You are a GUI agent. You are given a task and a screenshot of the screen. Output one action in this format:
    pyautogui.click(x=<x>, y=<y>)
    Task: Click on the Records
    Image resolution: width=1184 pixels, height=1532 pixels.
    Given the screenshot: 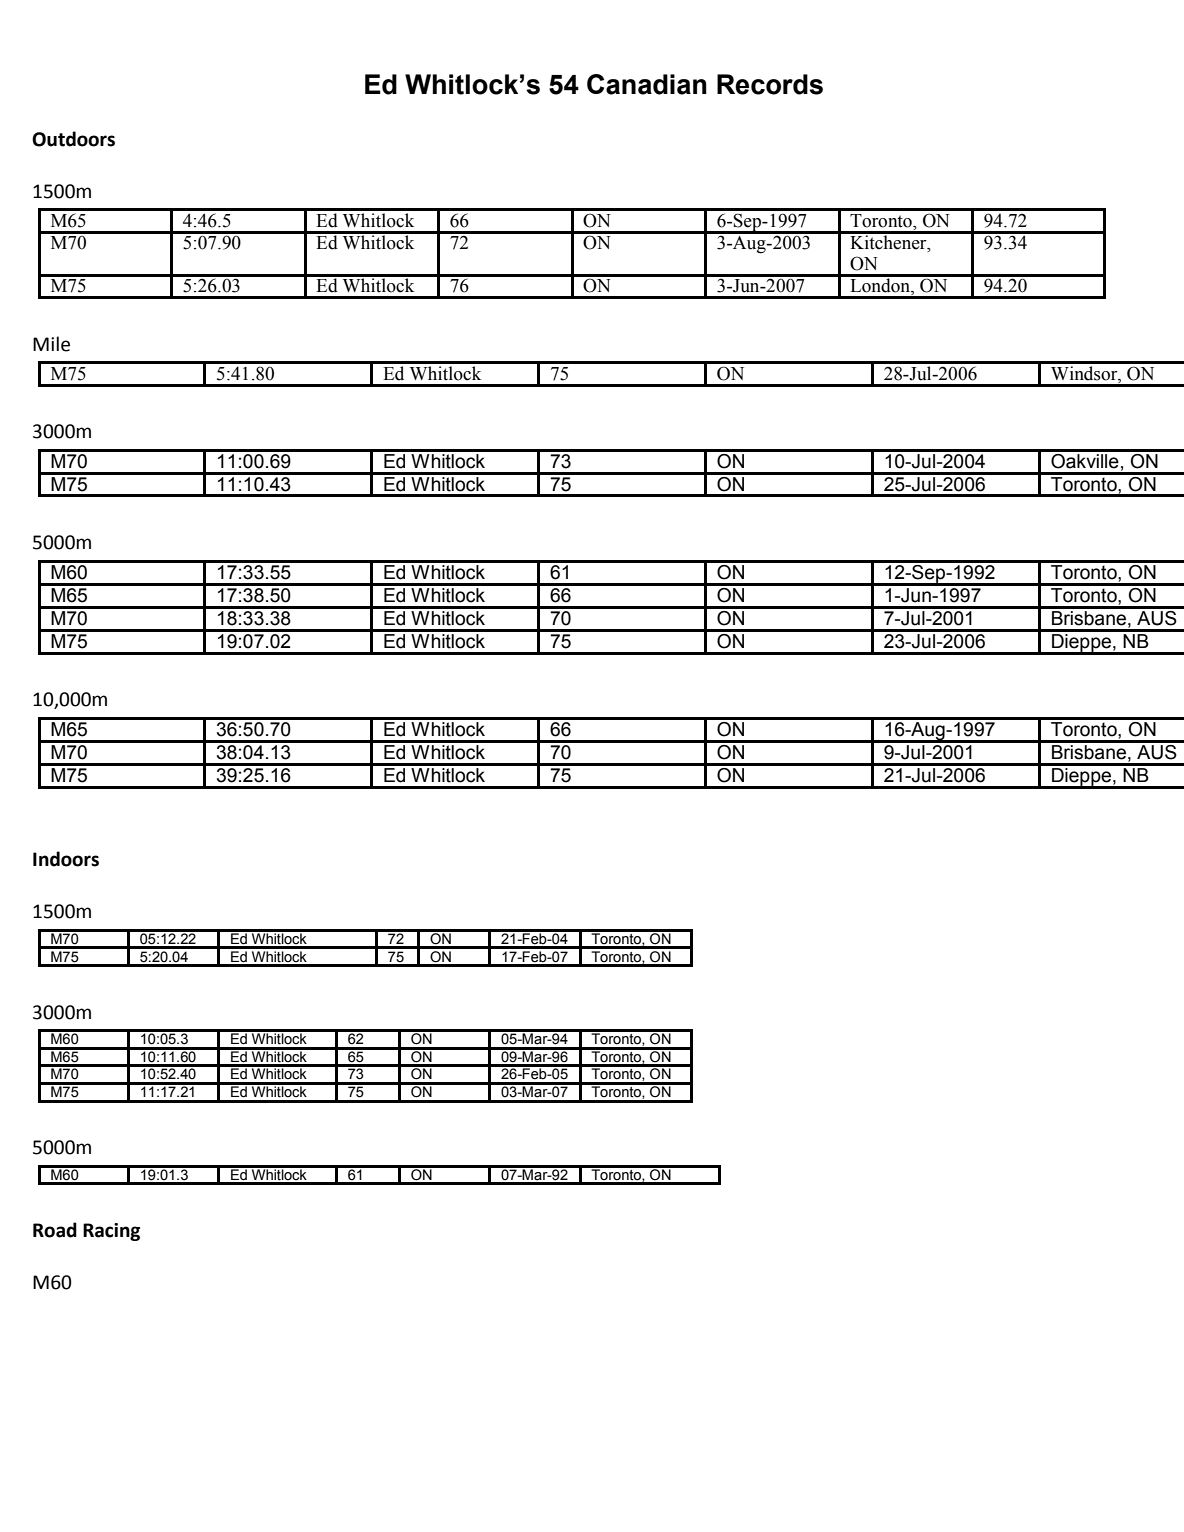 What is the action you would take?
    pyautogui.click(x=770, y=84)
